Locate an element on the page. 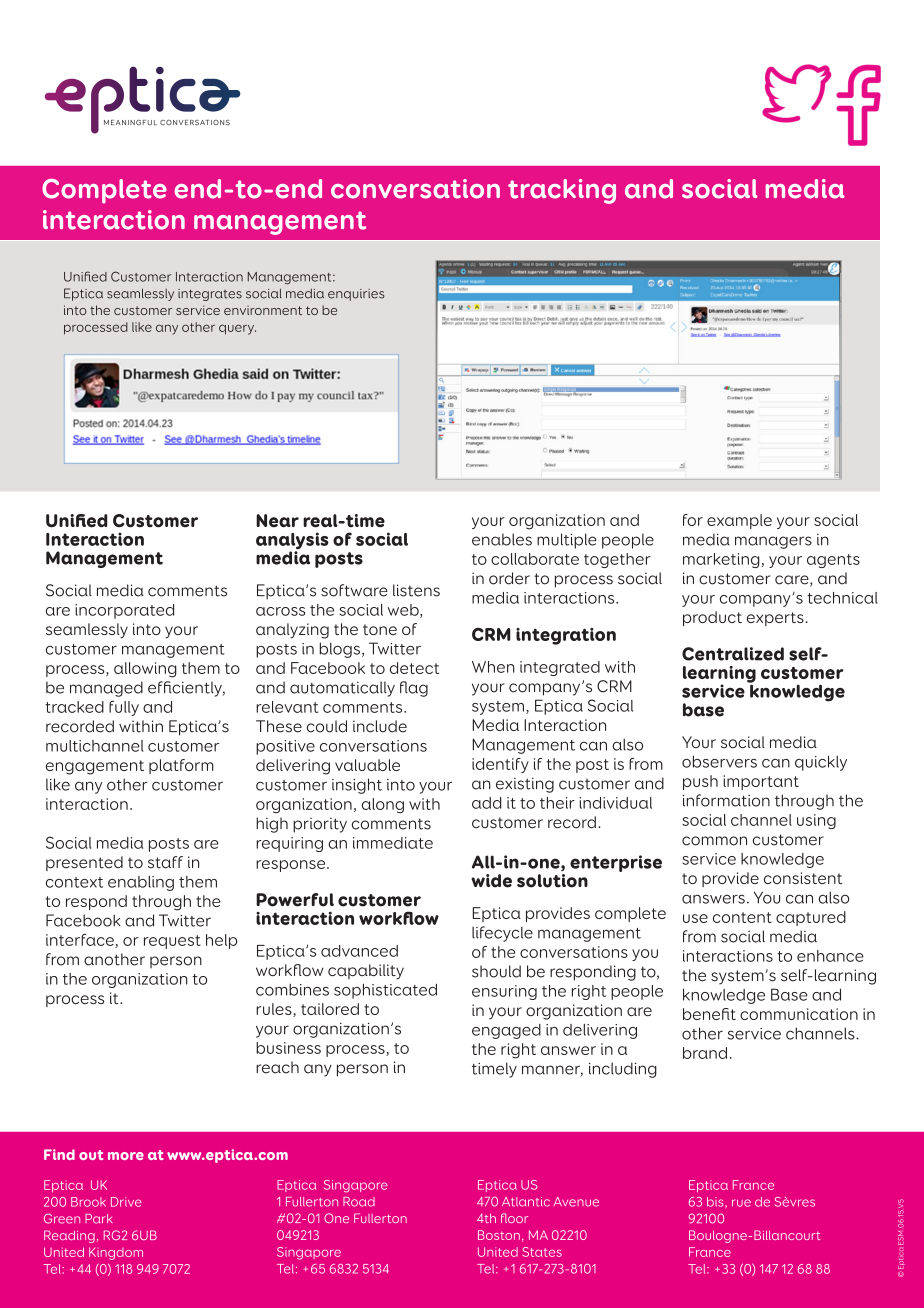 The image size is (924, 1308). tracking is located at coordinates (562, 191).
